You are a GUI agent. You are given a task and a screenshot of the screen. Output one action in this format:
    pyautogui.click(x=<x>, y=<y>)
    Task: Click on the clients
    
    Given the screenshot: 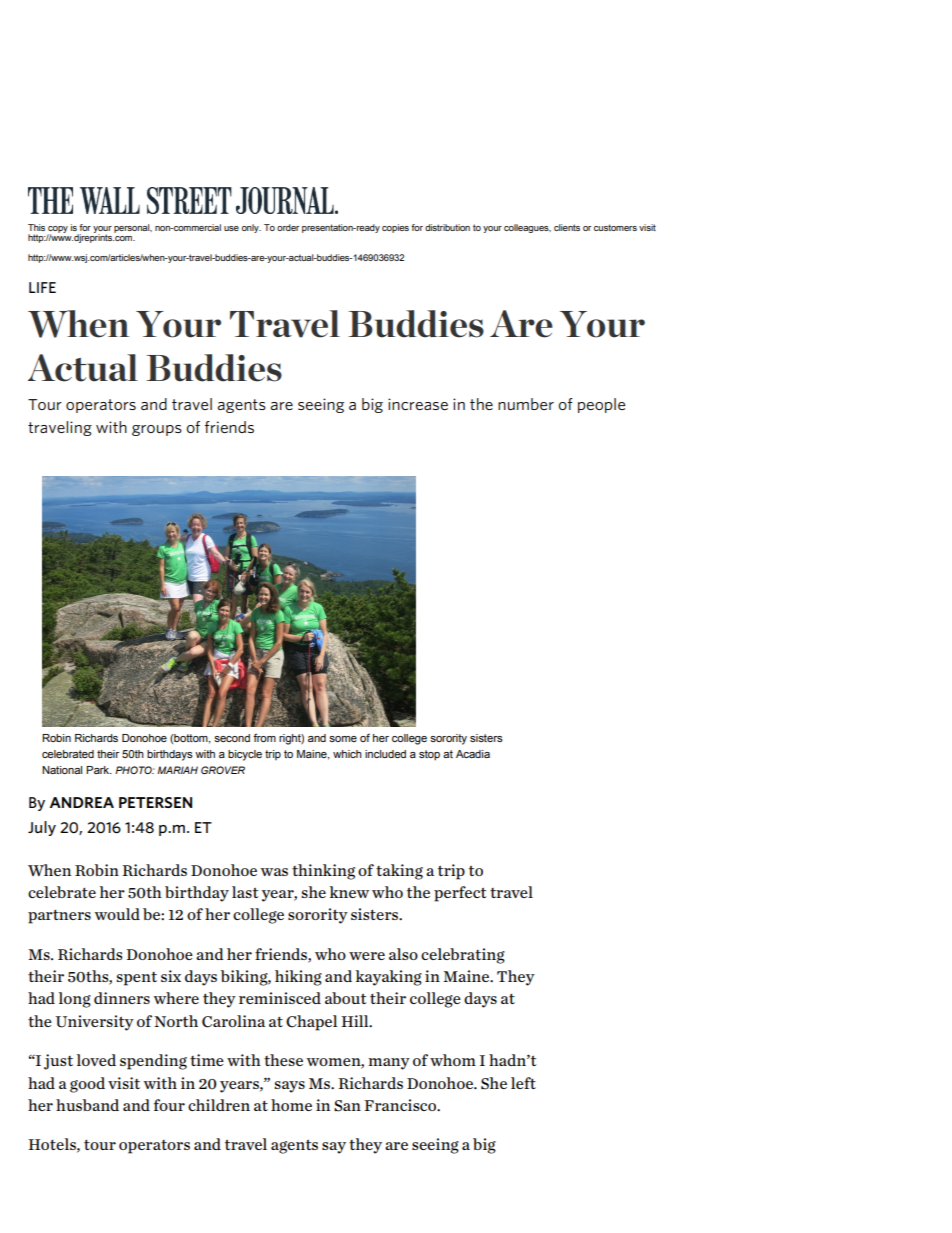 What is the action you would take?
    pyautogui.click(x=567, y=227)
